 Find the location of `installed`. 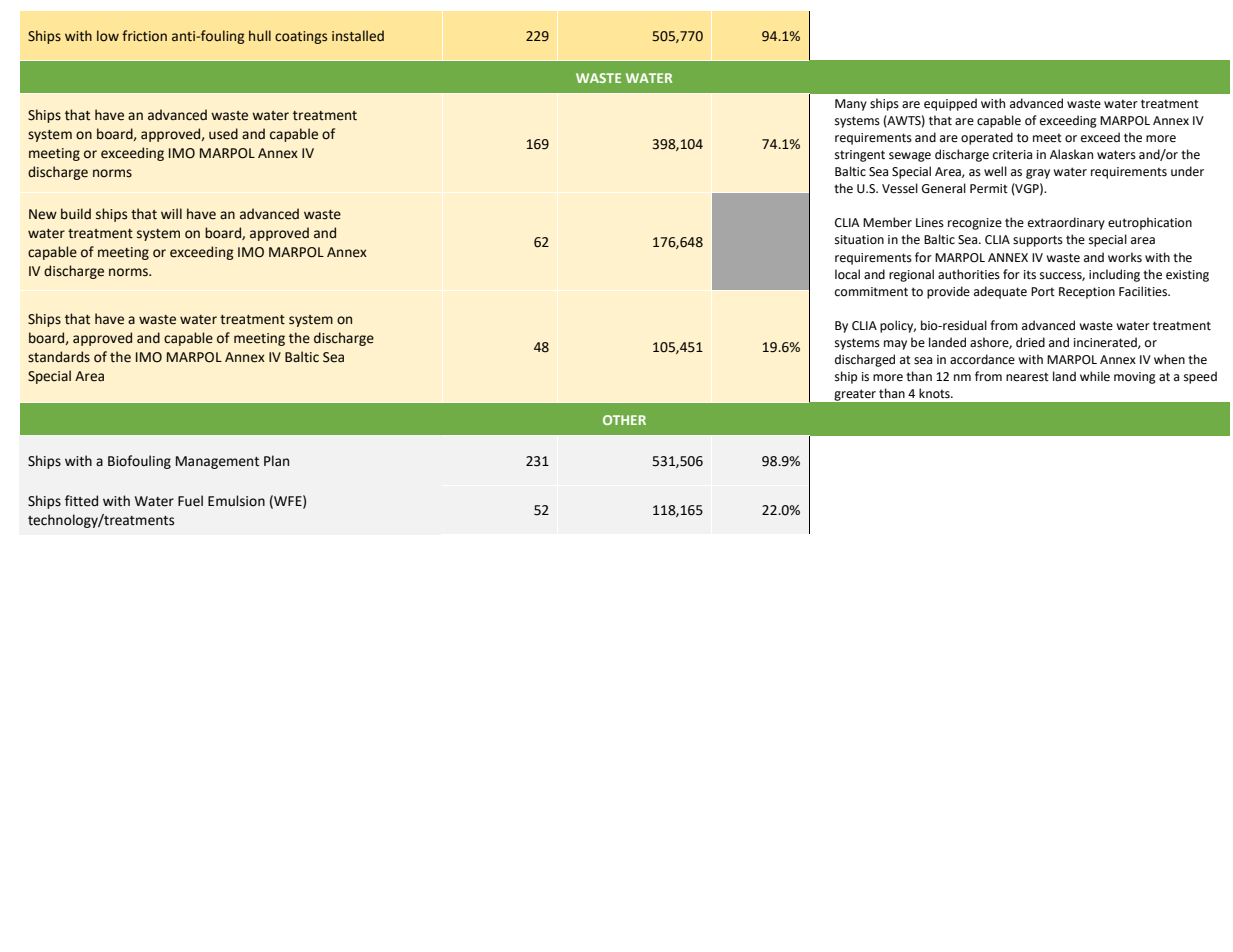

installed is located at coordinates (358, 36).
